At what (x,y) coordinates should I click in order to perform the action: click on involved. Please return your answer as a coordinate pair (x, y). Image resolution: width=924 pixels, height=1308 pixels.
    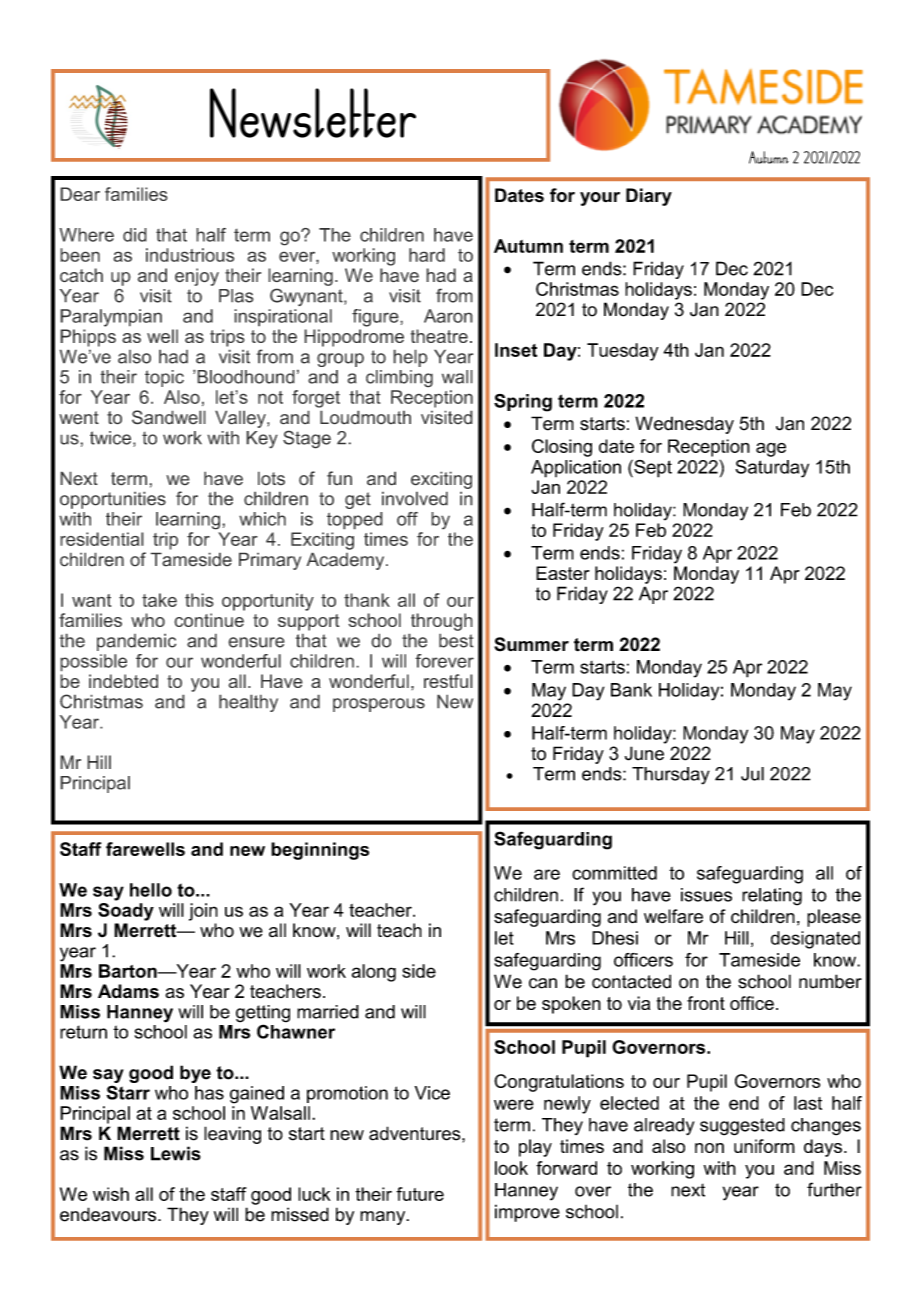
    Looking at the image, I should click on (415, 498).
